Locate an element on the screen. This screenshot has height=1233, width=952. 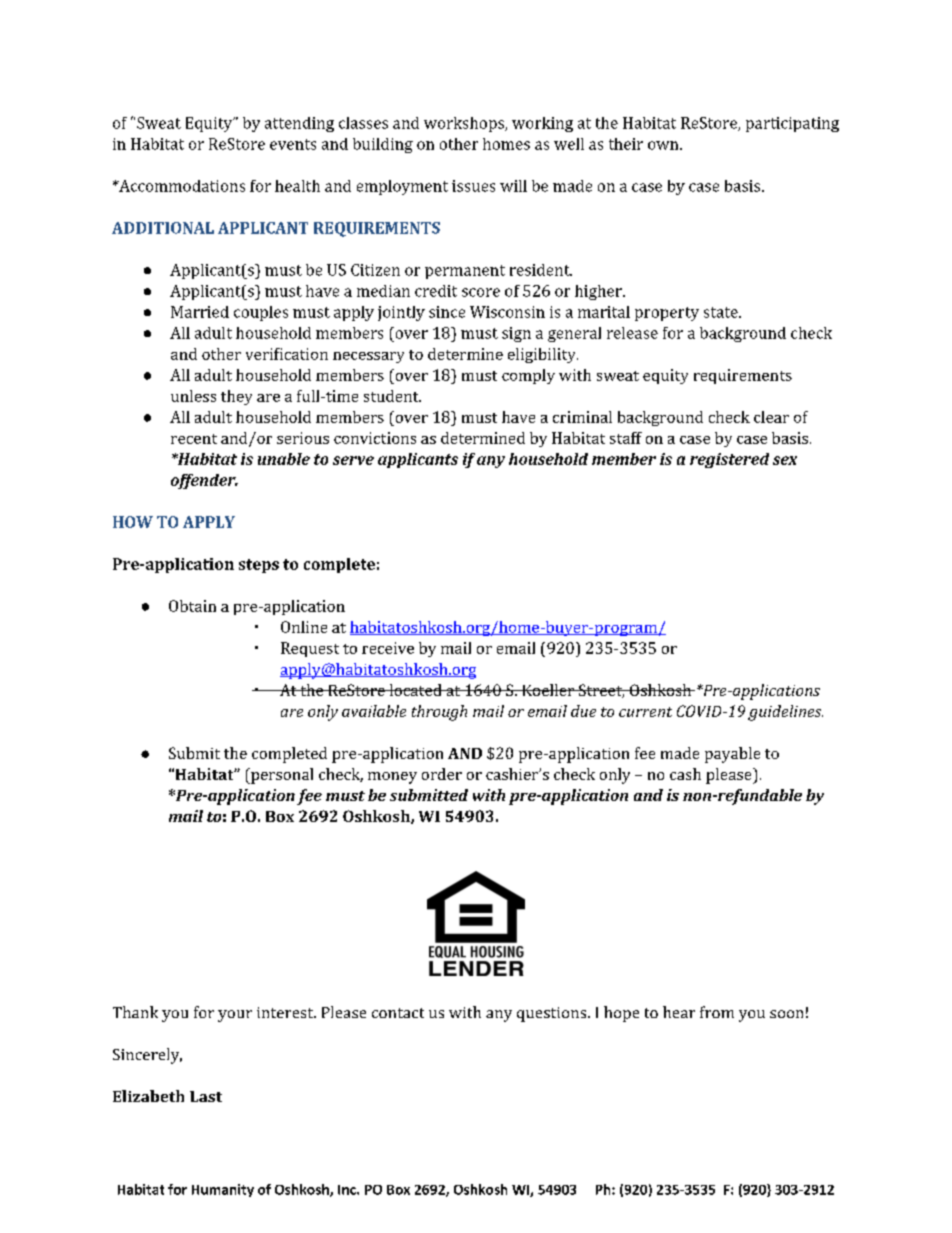
clear is located at coordinates (771, 417).
